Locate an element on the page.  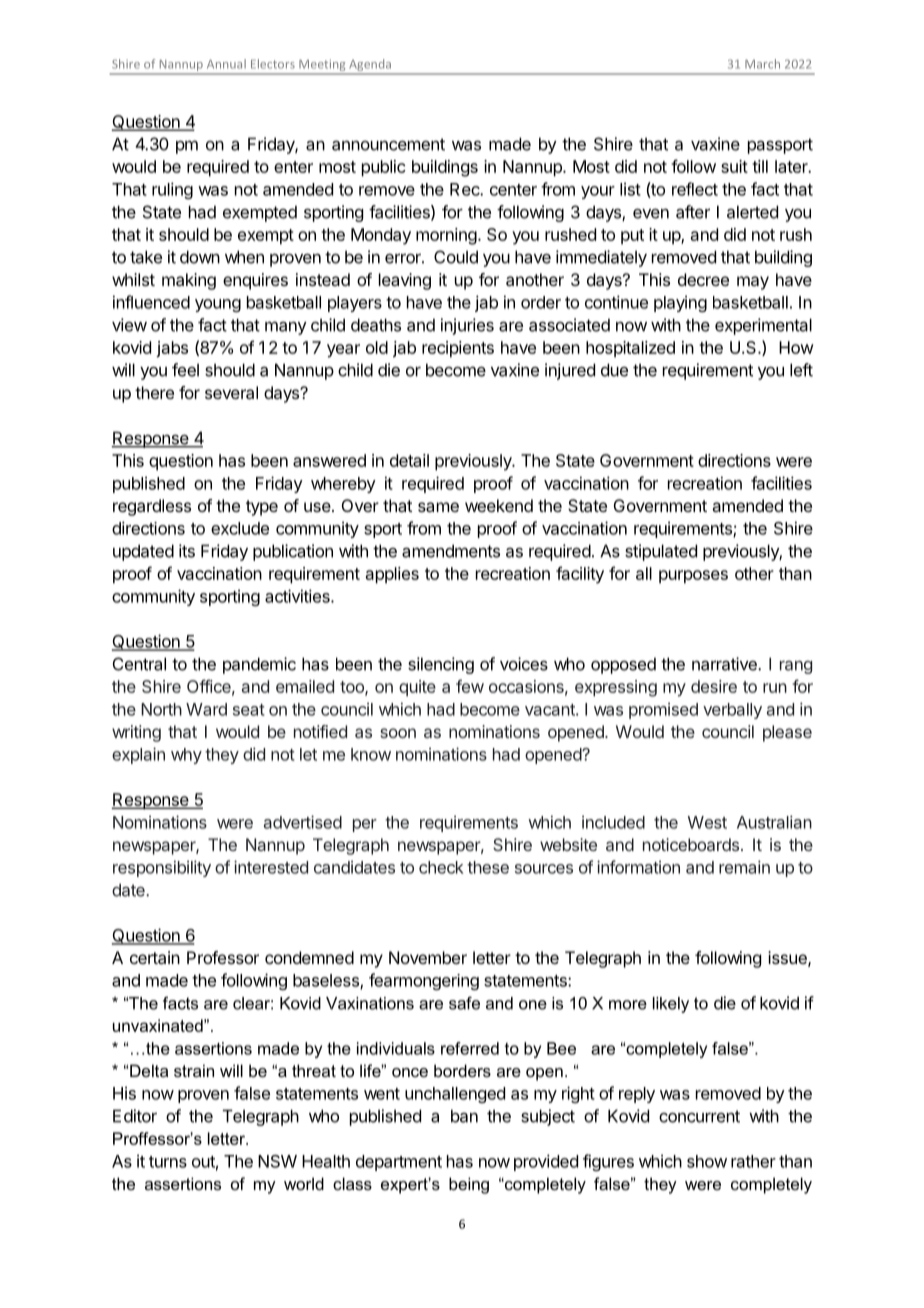
announcement is located at coordinates (388, 144).
